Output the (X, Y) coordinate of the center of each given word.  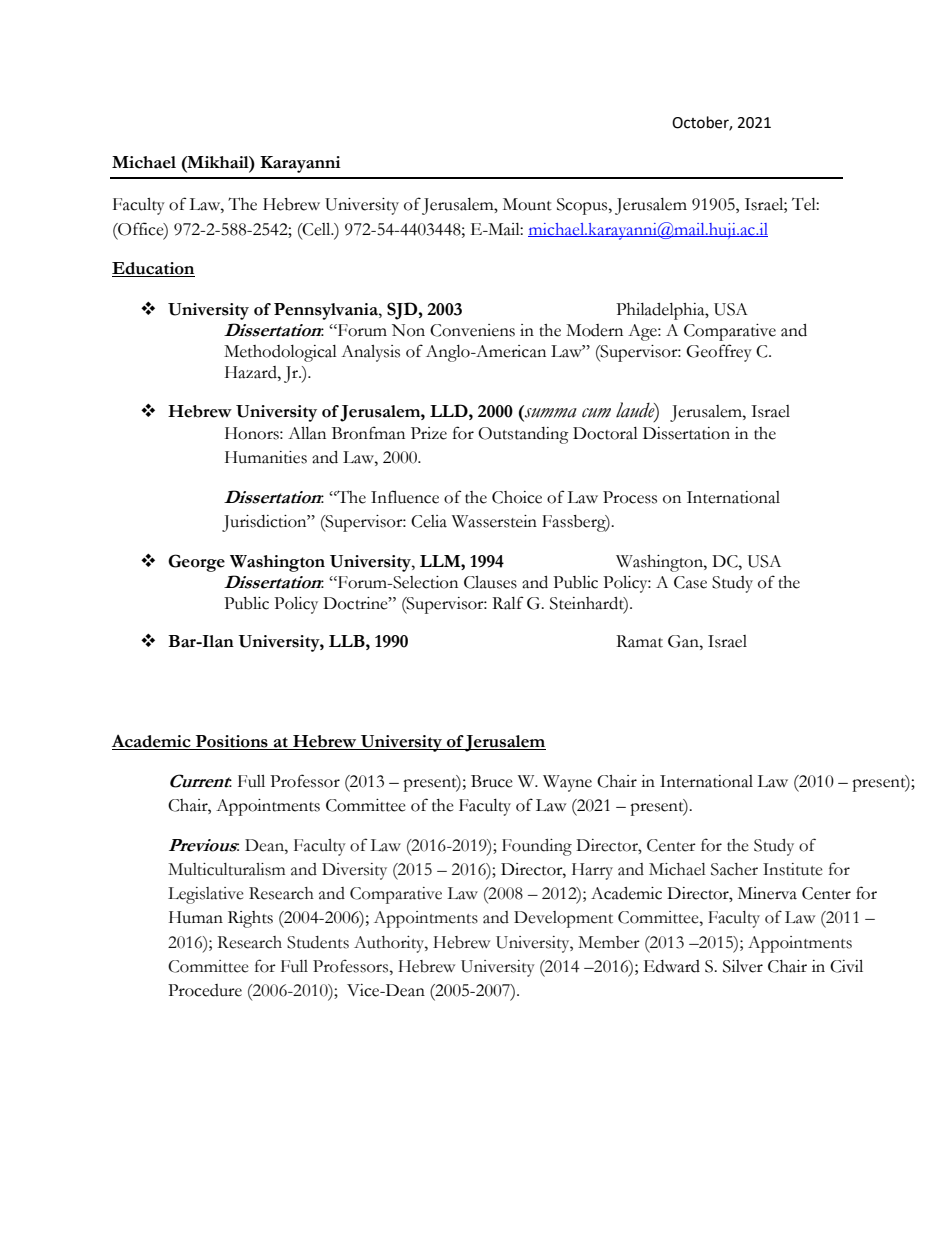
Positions (231, 742)
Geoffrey (719, 353)
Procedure (205, 990)
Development (563, 919)
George (196, 563)
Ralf (508, 603)
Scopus (583, 206)
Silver (743, 966)
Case (690, 582)
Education (153, 269)
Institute (793, 869)
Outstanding (523, 435)
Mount (527, 204)
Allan (307, 433)
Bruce (492, 781)
